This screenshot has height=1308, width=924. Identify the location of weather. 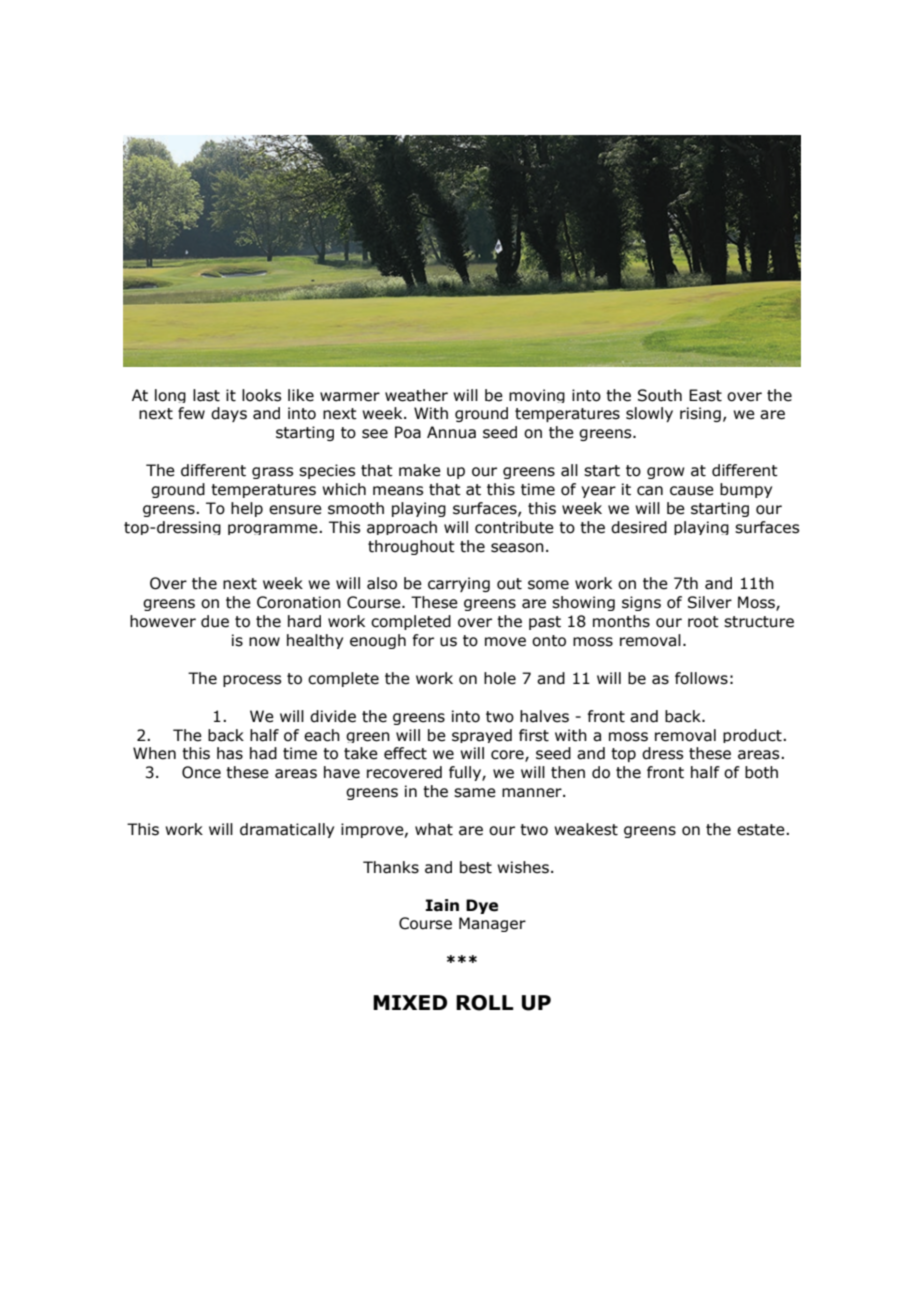
(416, 395).
